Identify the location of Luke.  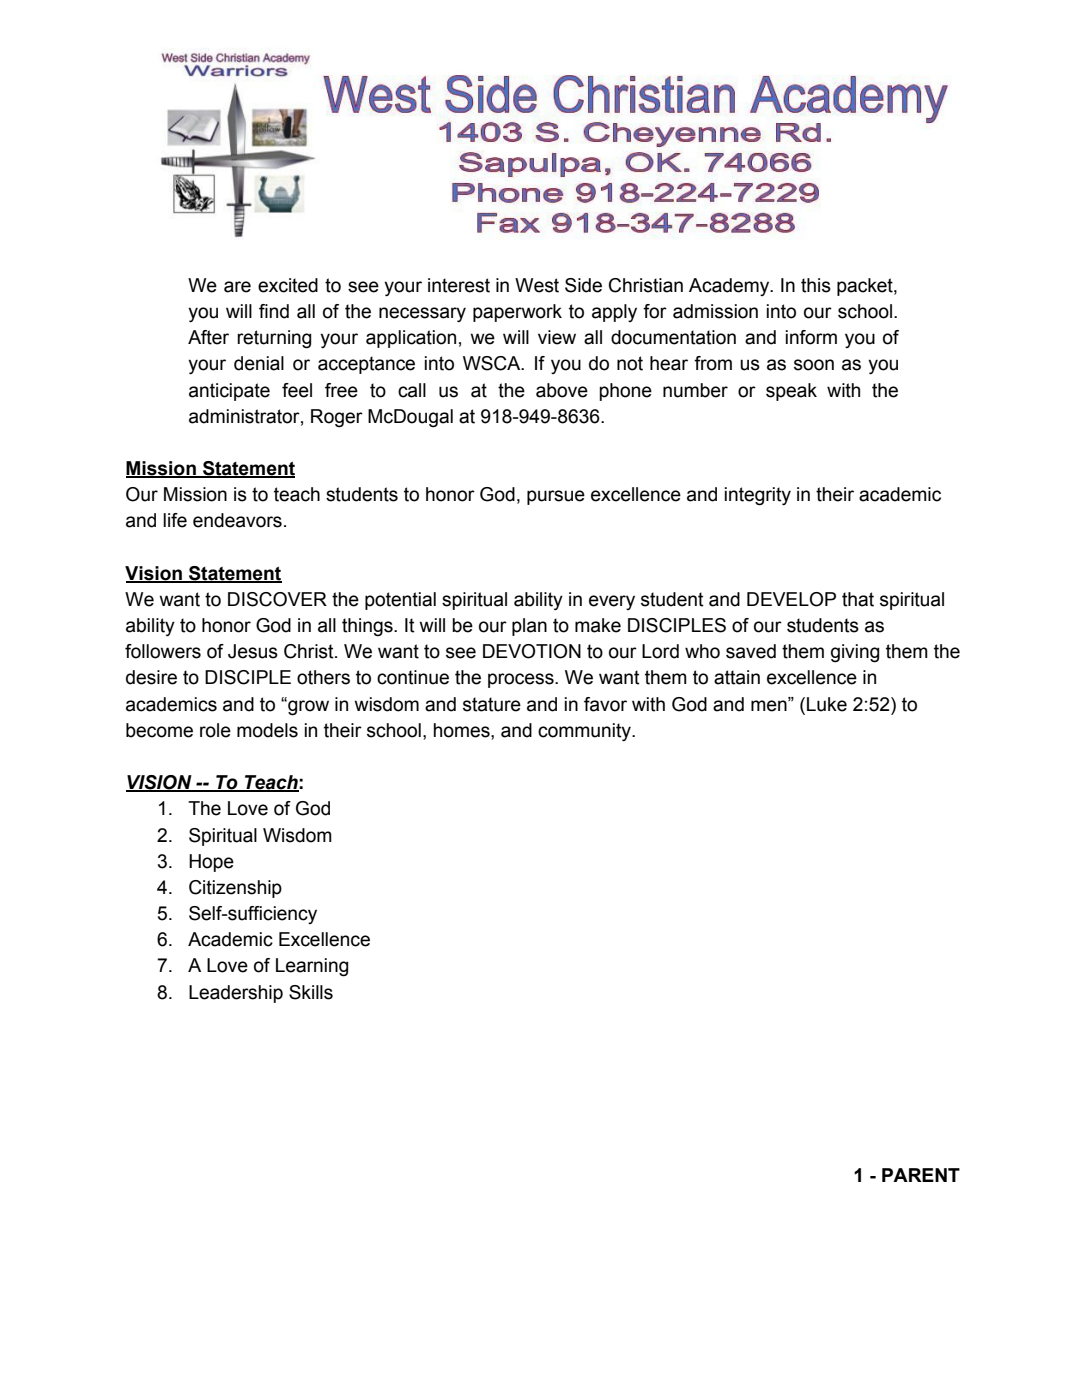
(827, 704).
